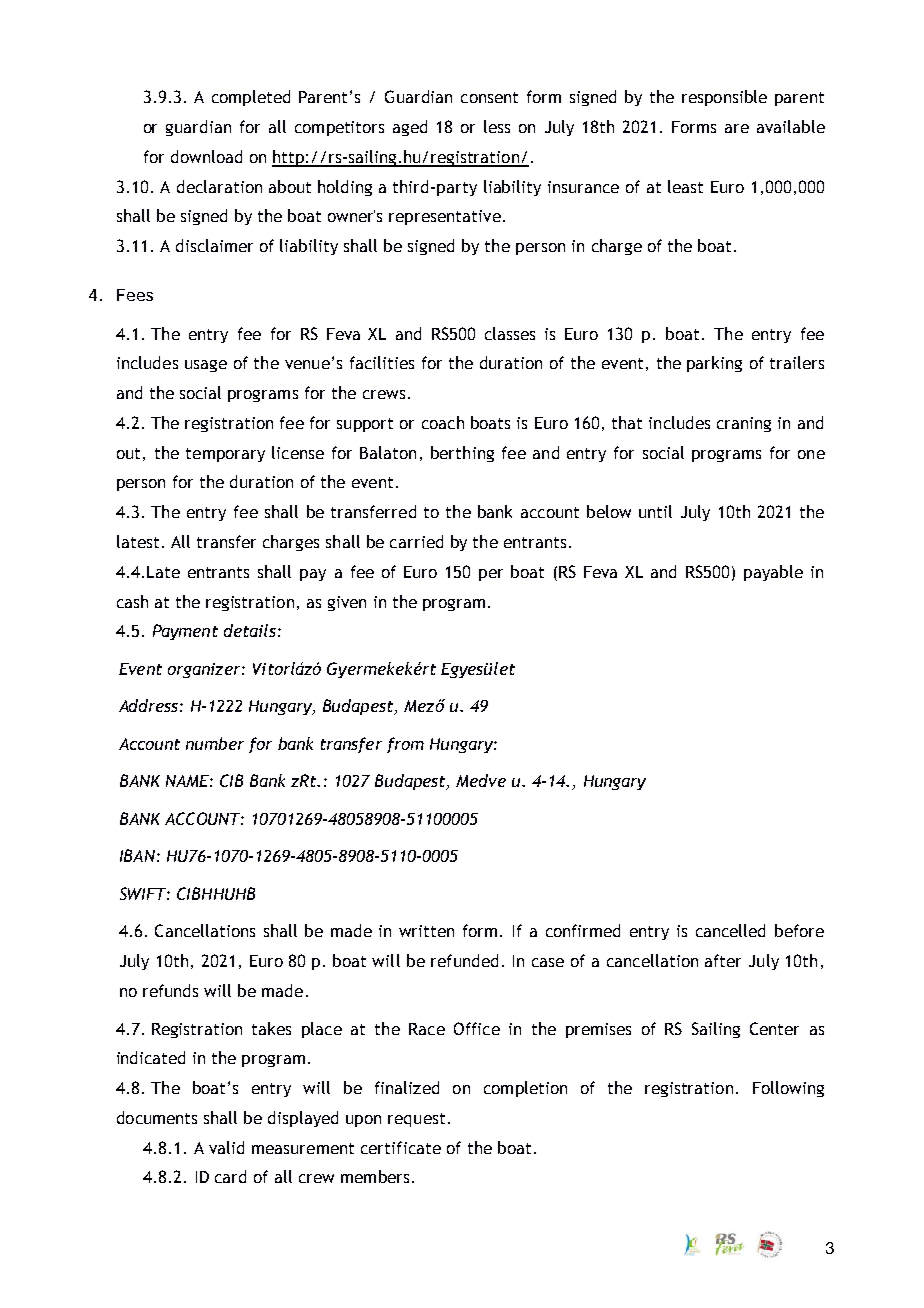  What do you see at coordinates (497, 126) in the document?
I see `less` at bounding box center [497, 126].
